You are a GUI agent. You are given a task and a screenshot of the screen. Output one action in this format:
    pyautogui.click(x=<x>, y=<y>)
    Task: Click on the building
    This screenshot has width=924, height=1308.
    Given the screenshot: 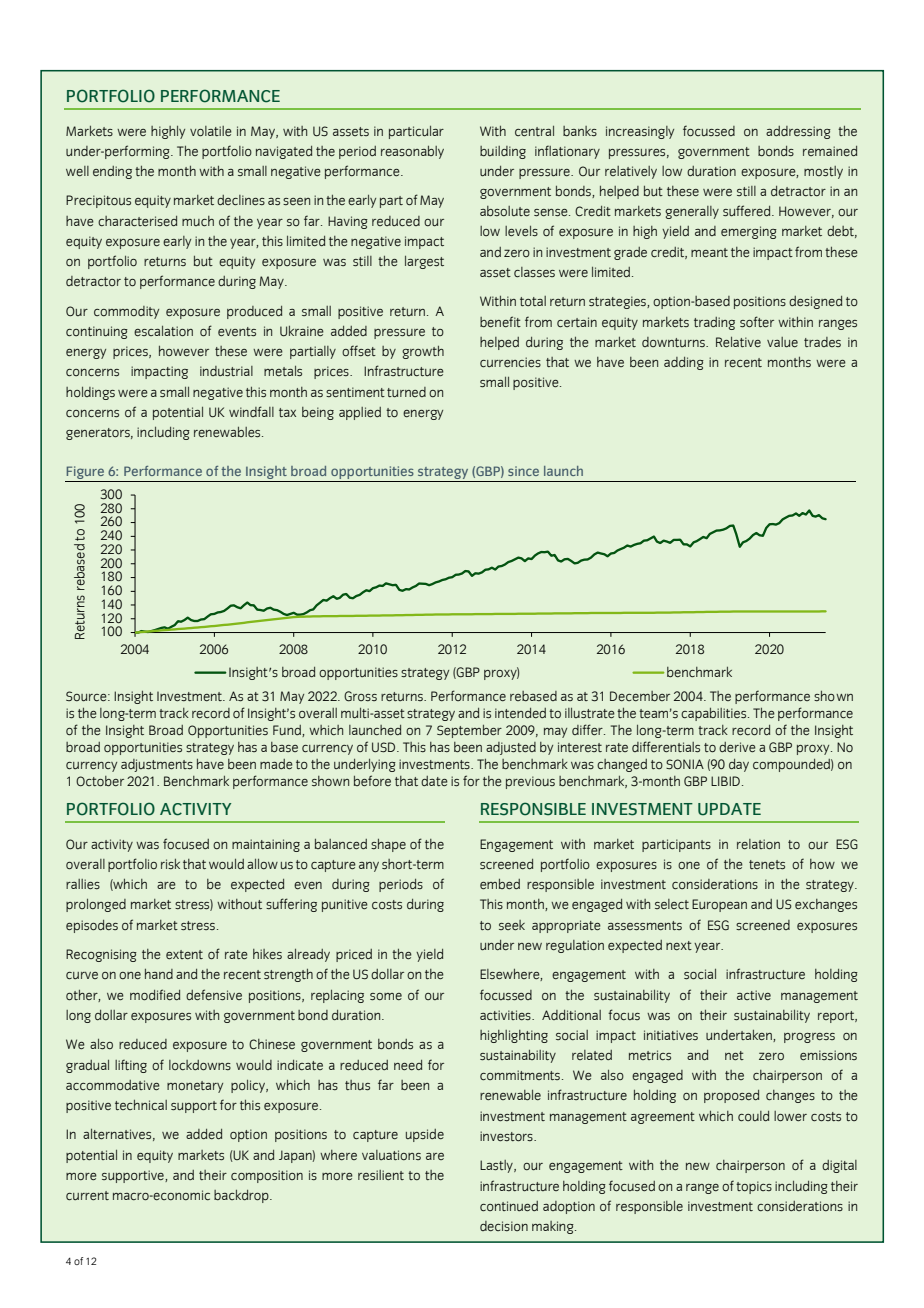 What is the action you would take?
    pyautogui.click(x=503, y=152)
